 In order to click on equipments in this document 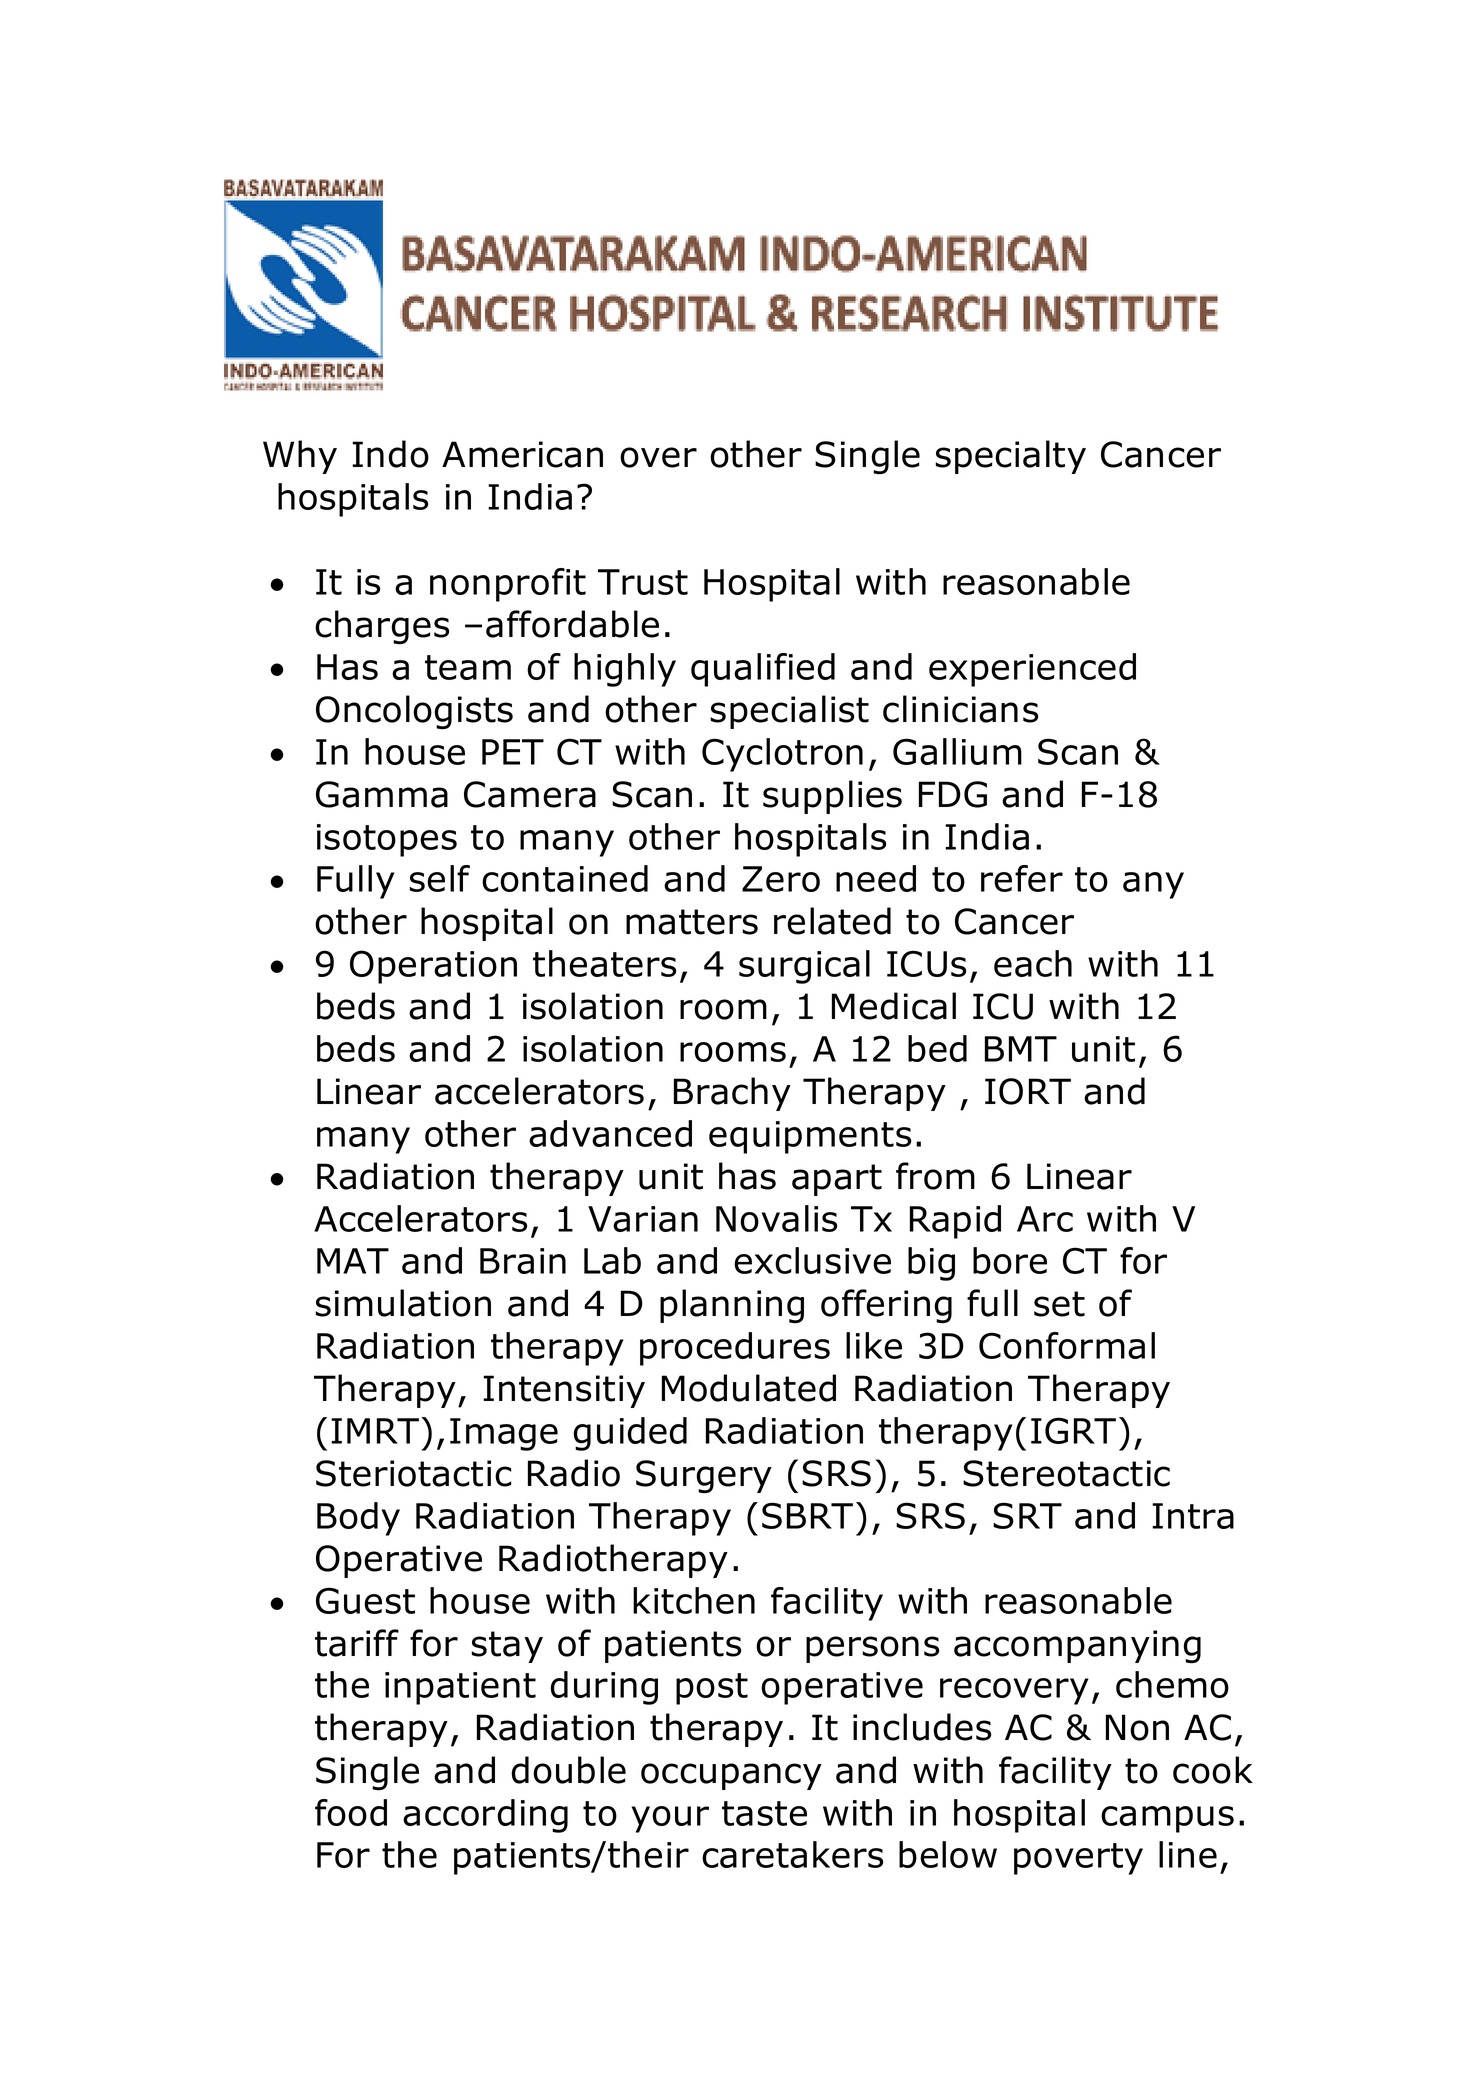, I will do `click(810, 1137)`.
